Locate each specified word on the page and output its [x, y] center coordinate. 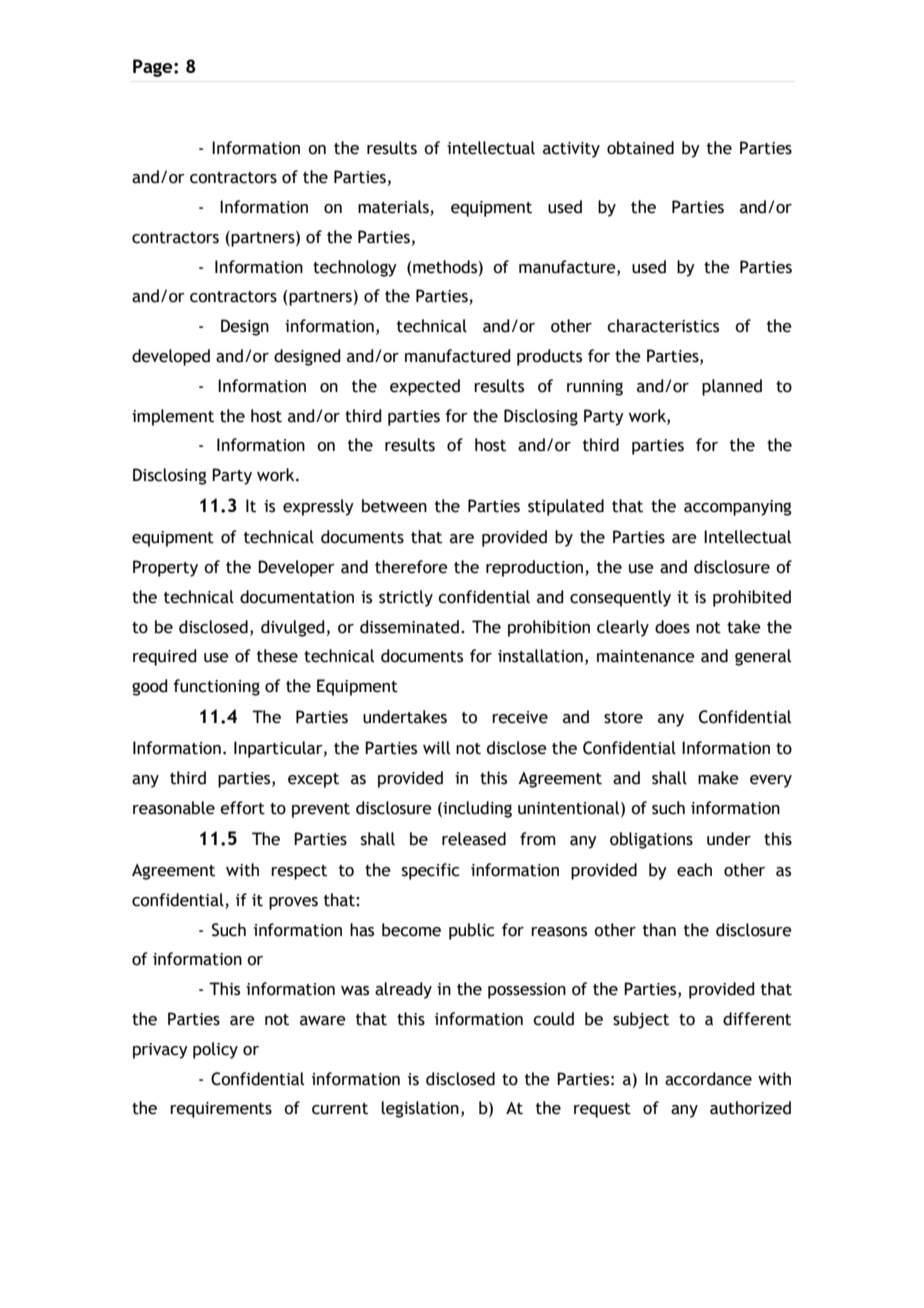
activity [571, 150]
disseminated [409, 627]
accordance [708, 1079]
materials [394, 208]
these [277, 656]
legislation [420, 1109]
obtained [640, 148]
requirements [221, 1110]
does [672, 627]
